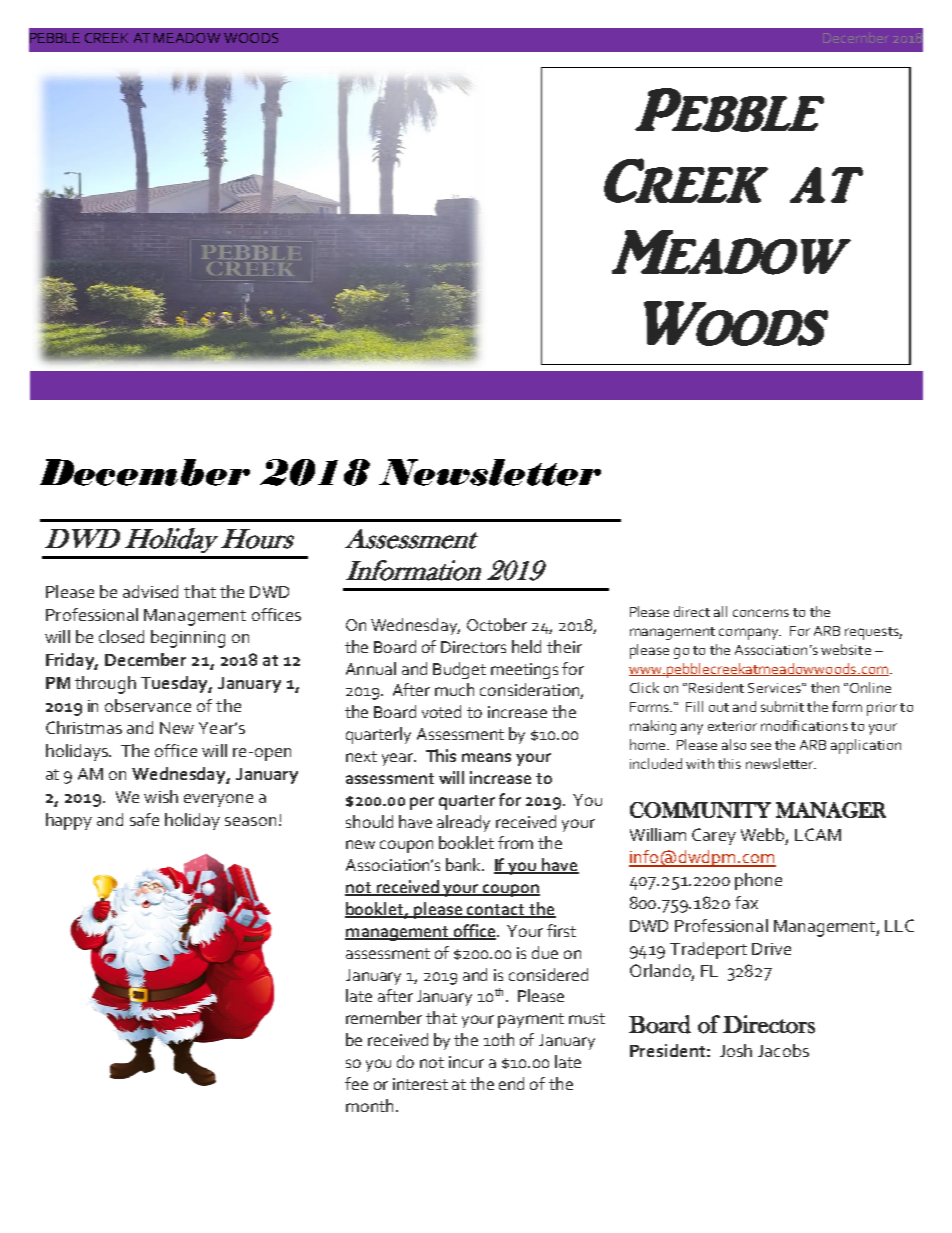 The height and width of the screenshot is (1233, 952). I want to click on October, so click(497, 624).
